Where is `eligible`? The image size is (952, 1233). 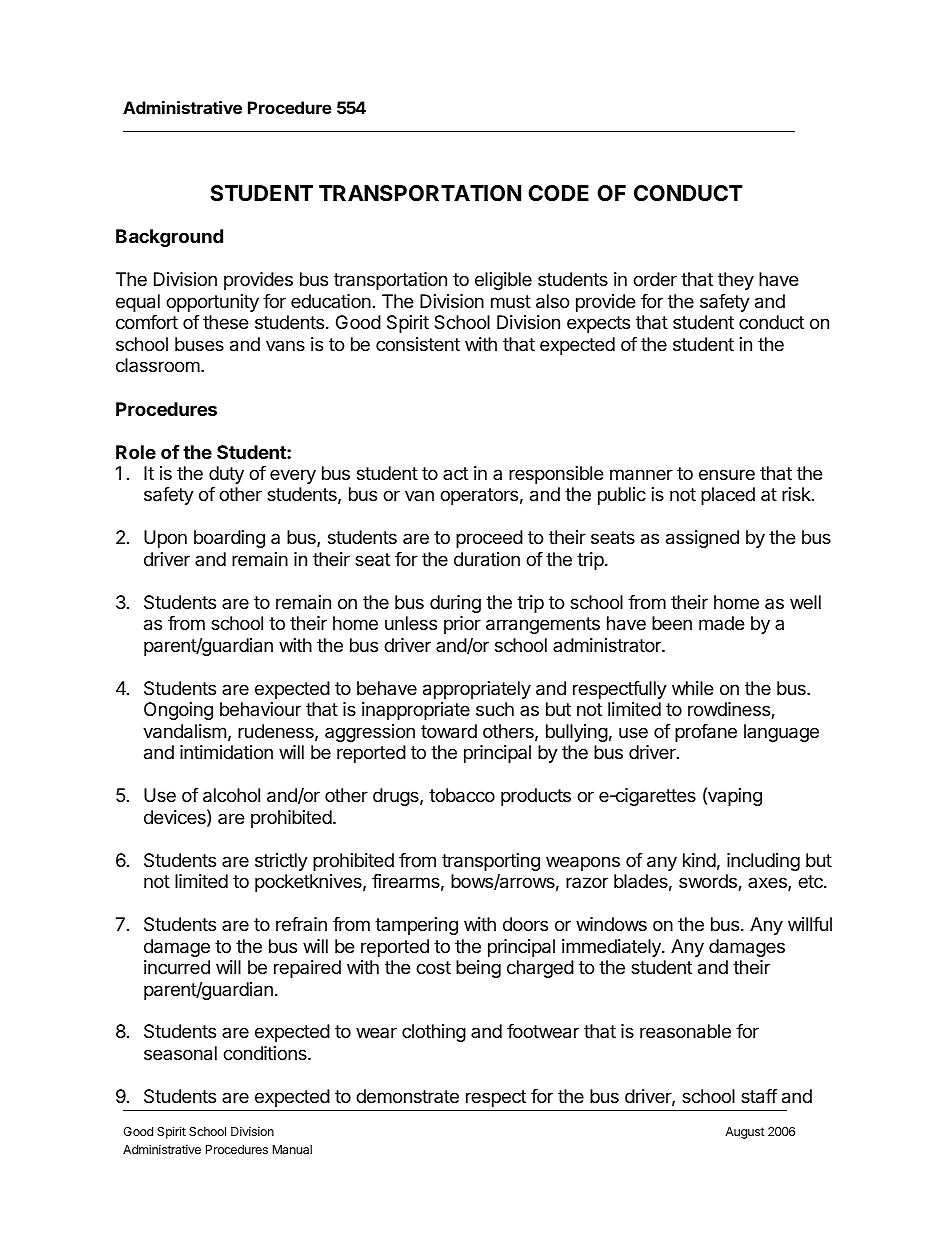
eligible is located at coordinates (503, 281).
